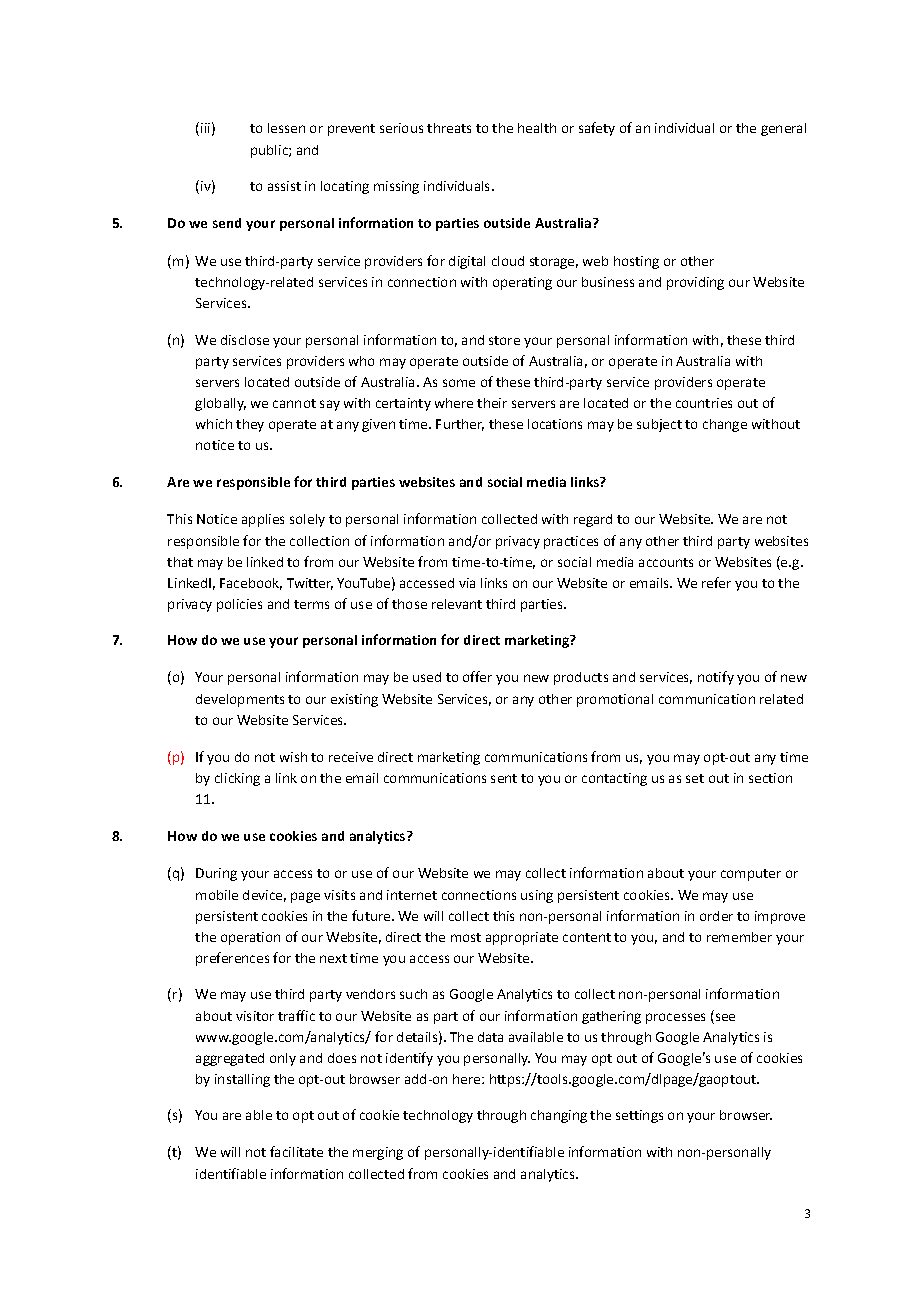 This screenshot has width=924, height=1307. What do you see at coordinates (504, 340) in the screenshot?
I see `store` at bounding box center [504, 340].
